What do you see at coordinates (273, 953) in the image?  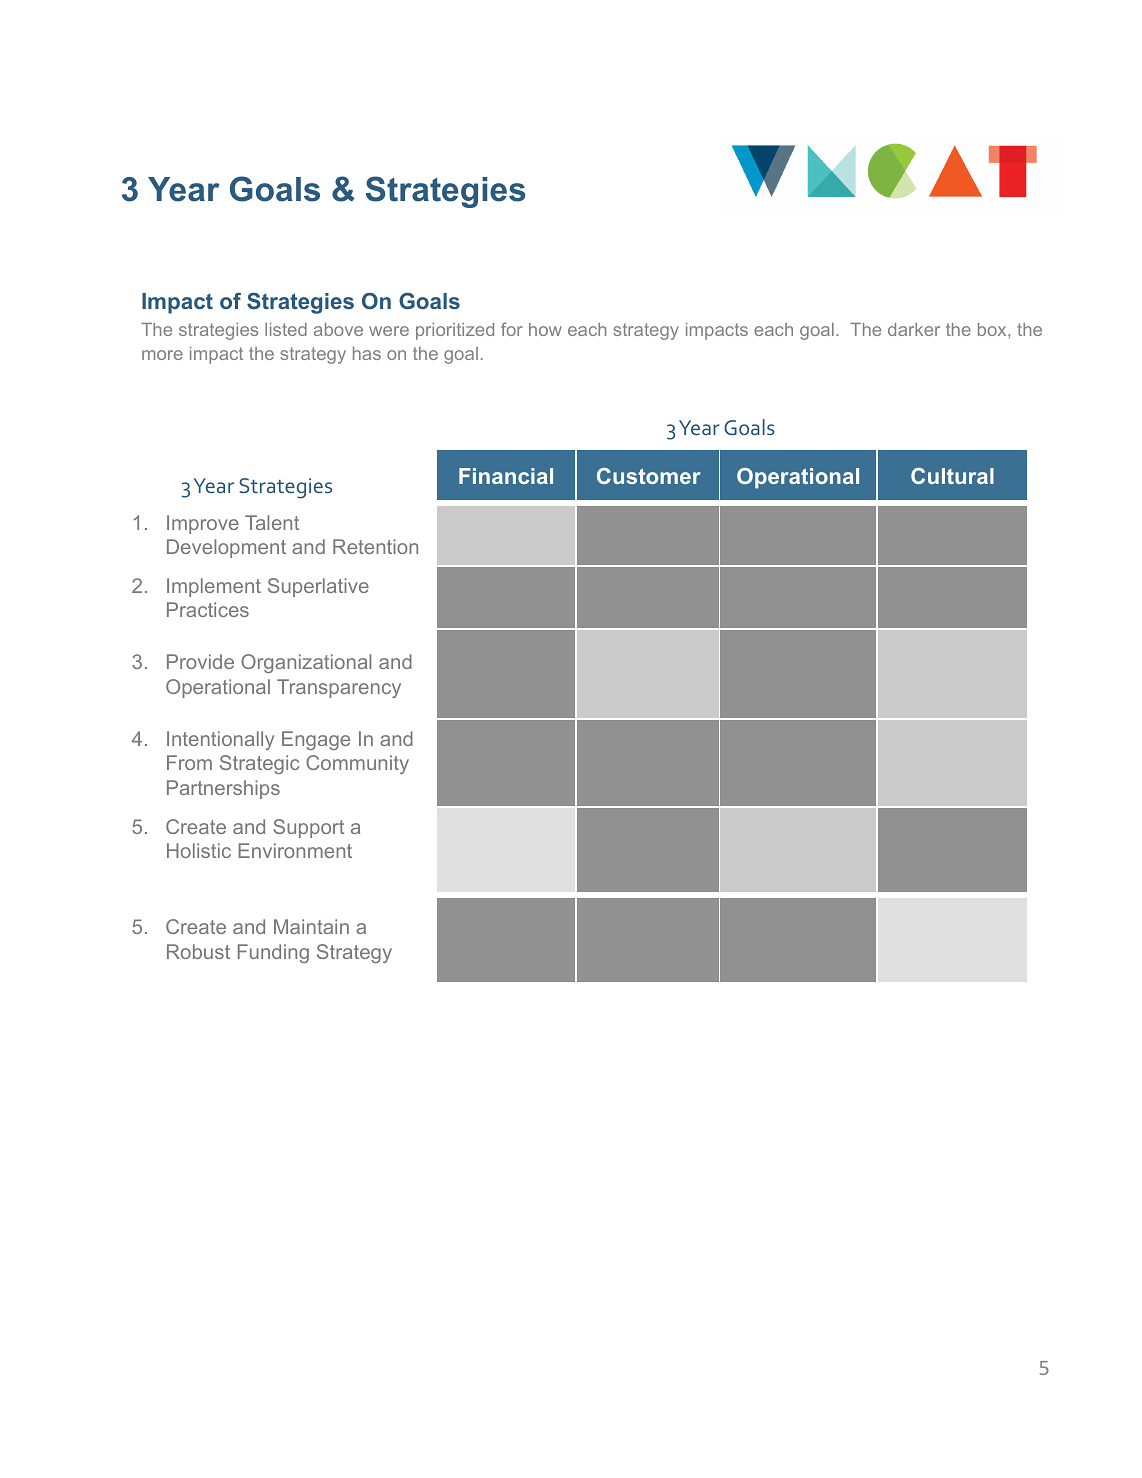 I see `Funding` at bounding box center [273, 953].
